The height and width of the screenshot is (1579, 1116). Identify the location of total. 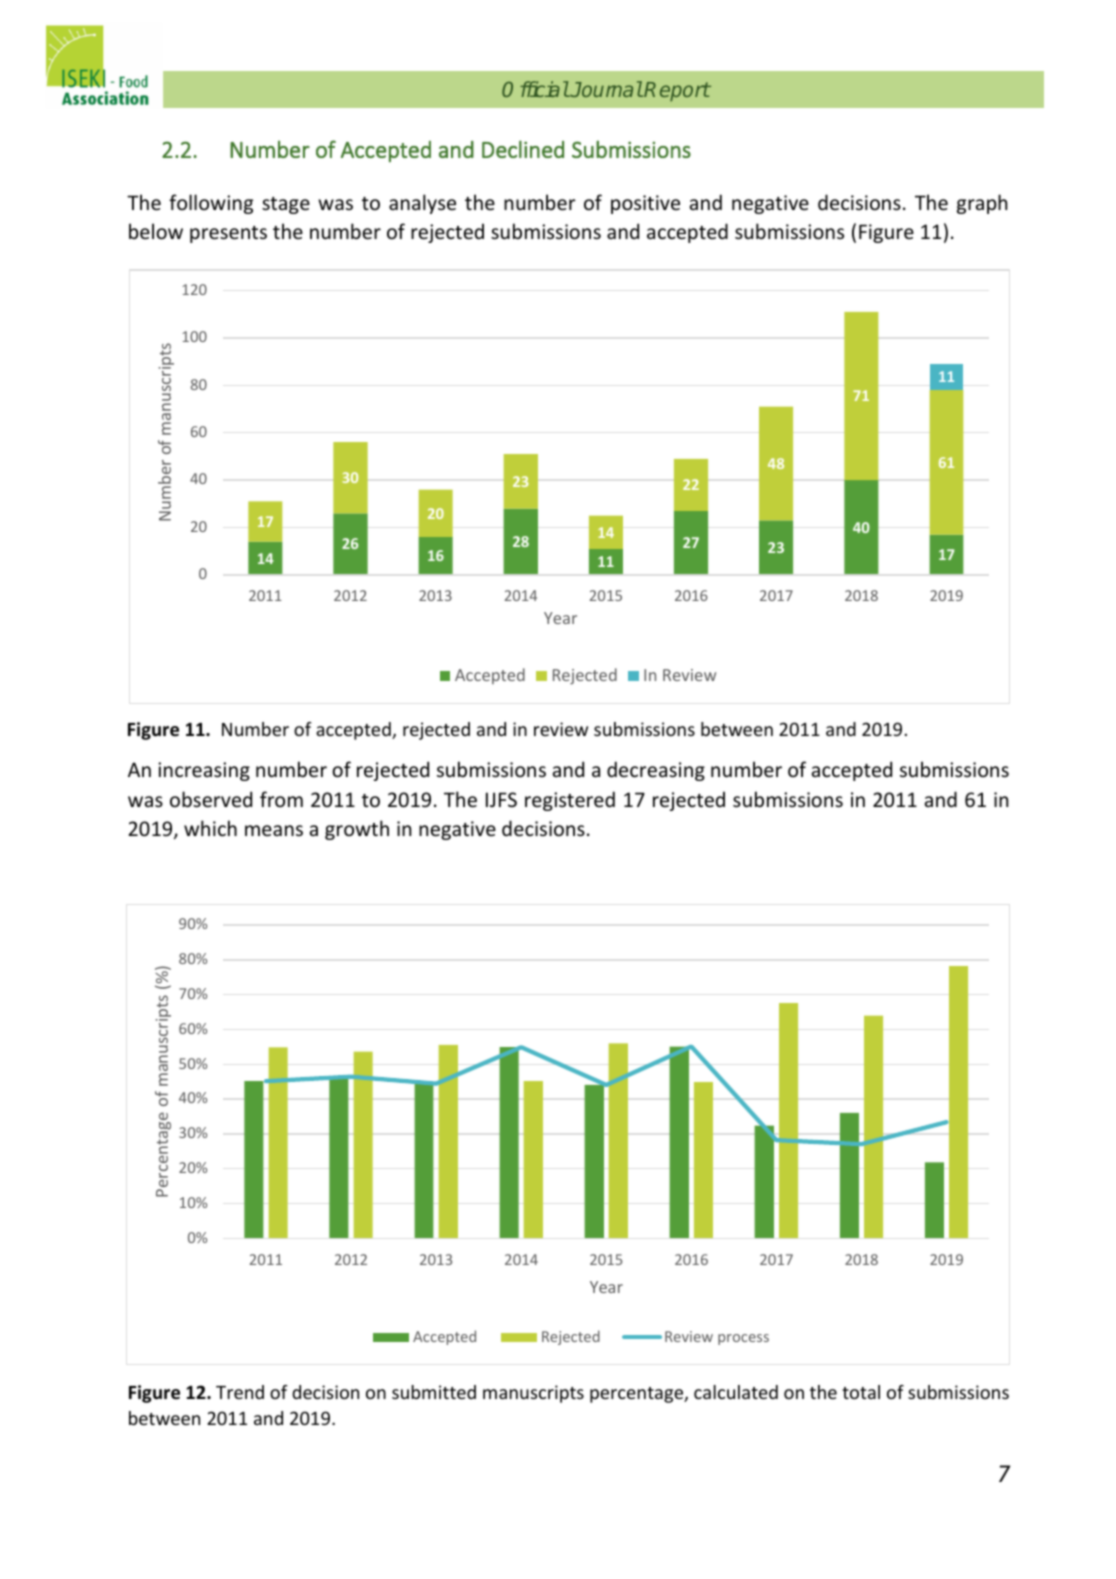
(861, 1392).
